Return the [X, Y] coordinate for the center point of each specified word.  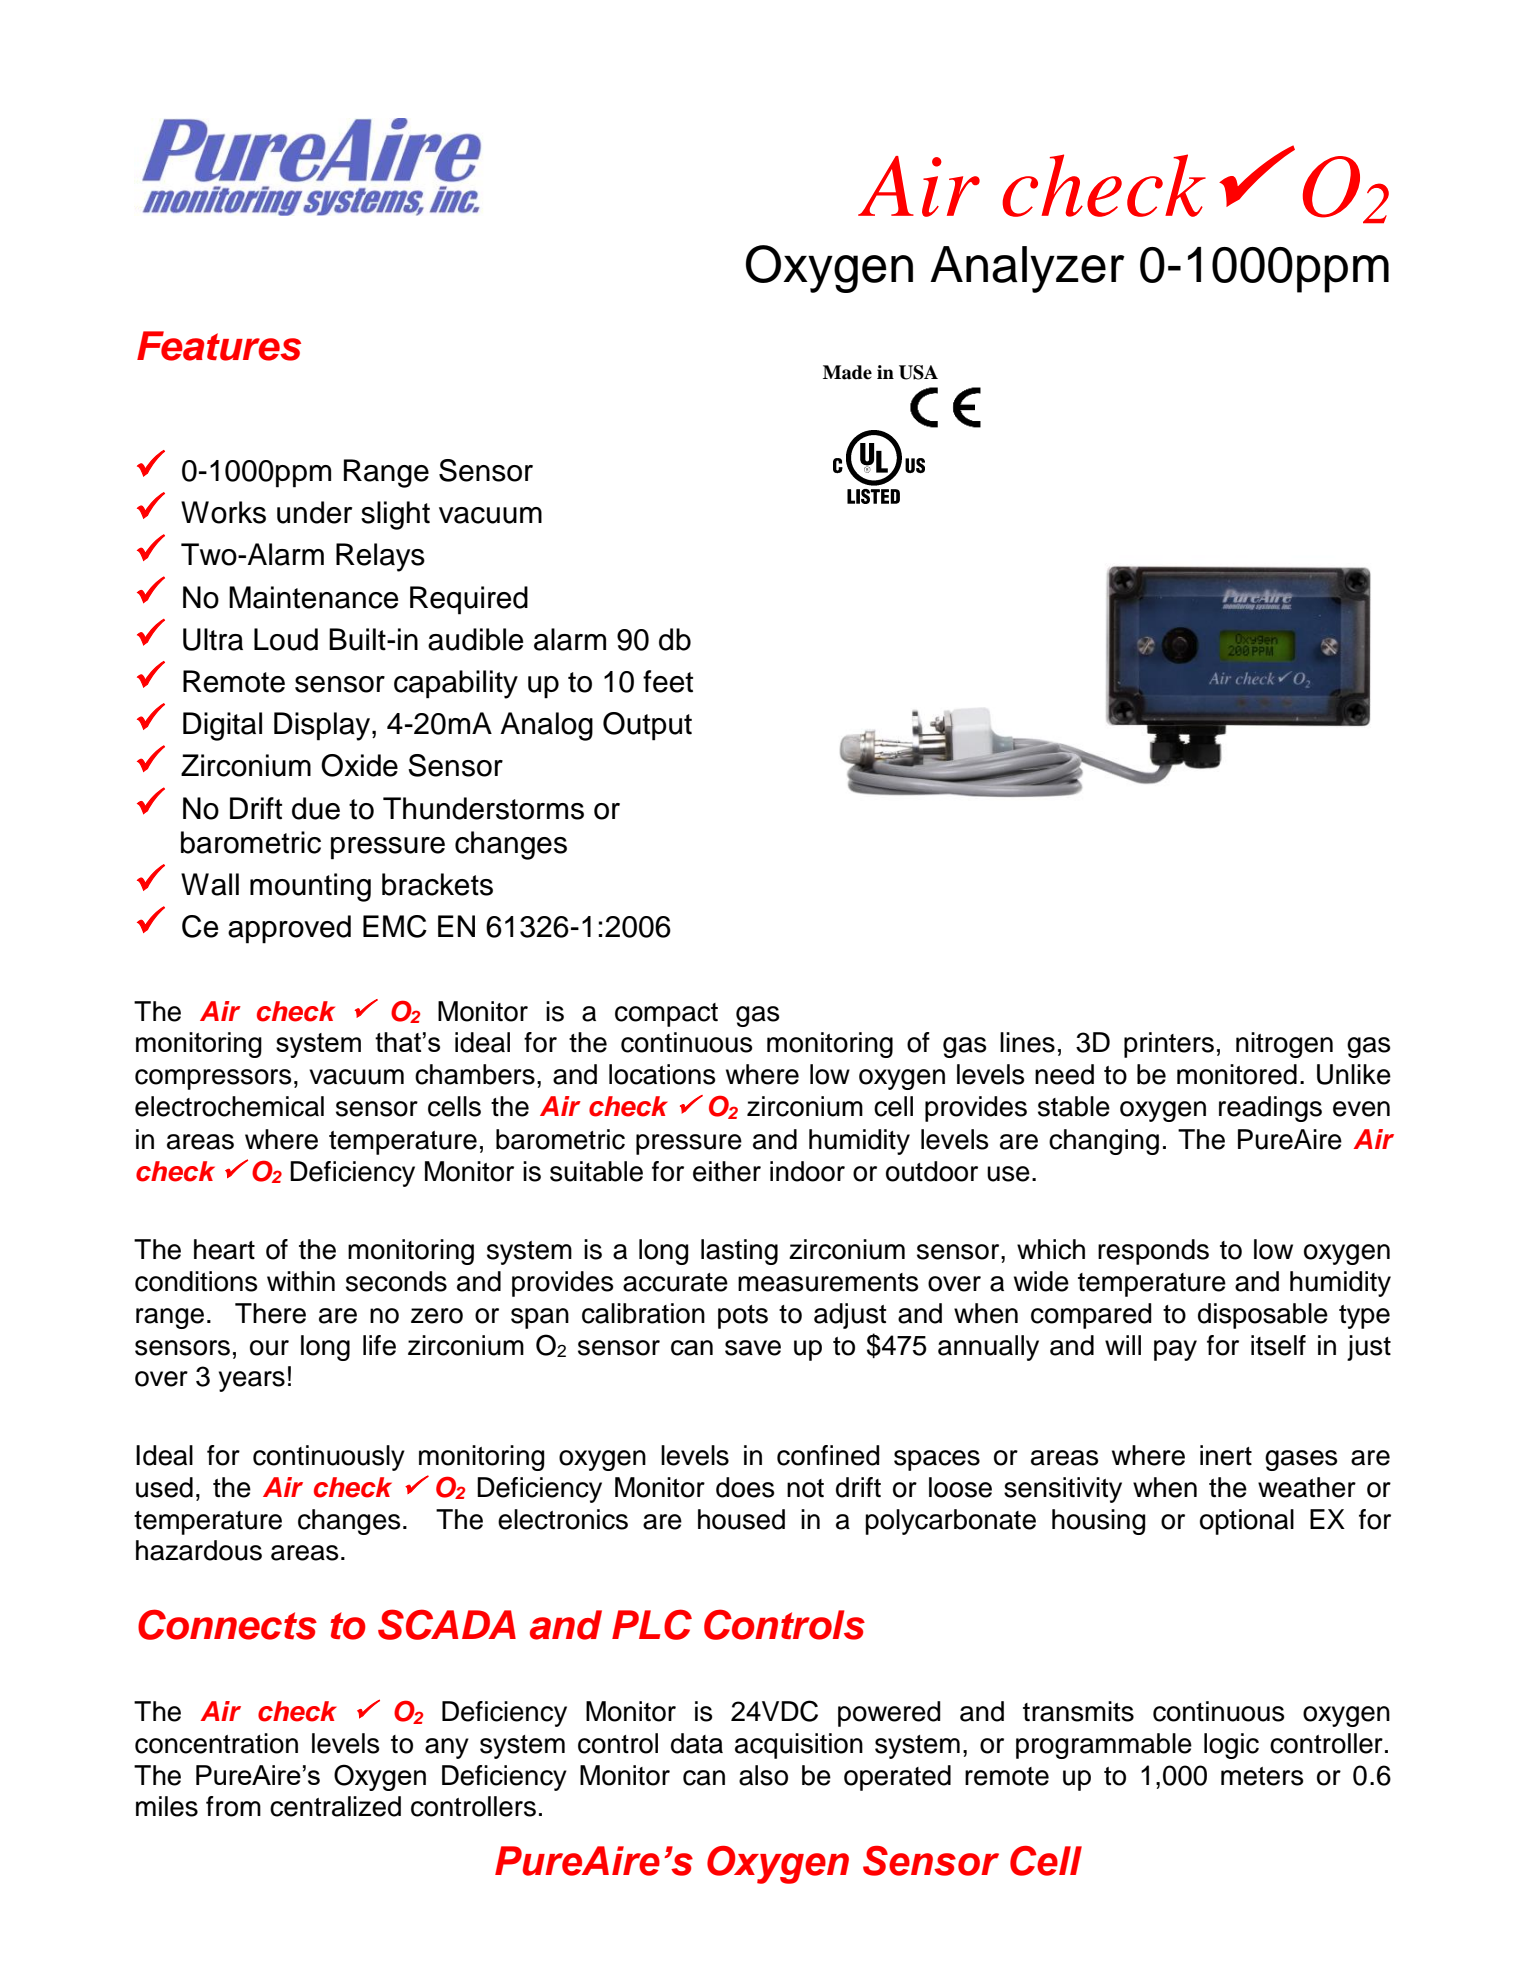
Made [847, 372]
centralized [335, 1806]
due [316, 808]
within [301, 1281]
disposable [1263, 1316]
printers [1169, 1045]
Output [647, 726]
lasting [739, 1252]
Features [219, 346]
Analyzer [1027, 269]
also [763, 1775]
